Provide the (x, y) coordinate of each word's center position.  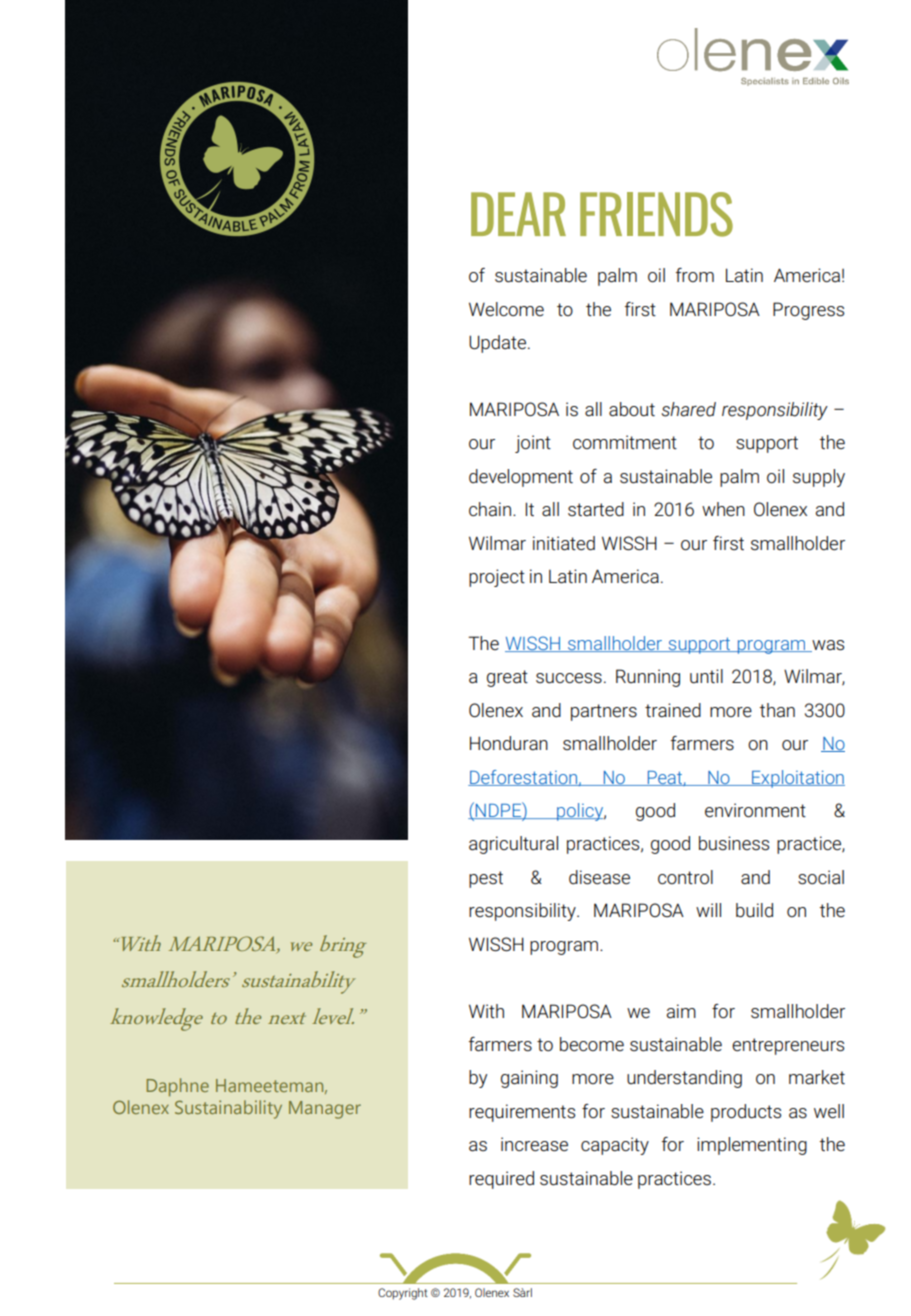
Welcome (506, 309)
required (501, 1180)
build (754, 910)
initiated (564, 543)
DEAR (518, 214)
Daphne (178, 1087)
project (497, 578)
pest (486, 879)
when (723, 509)
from (695, 275)
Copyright (403, 1294)
